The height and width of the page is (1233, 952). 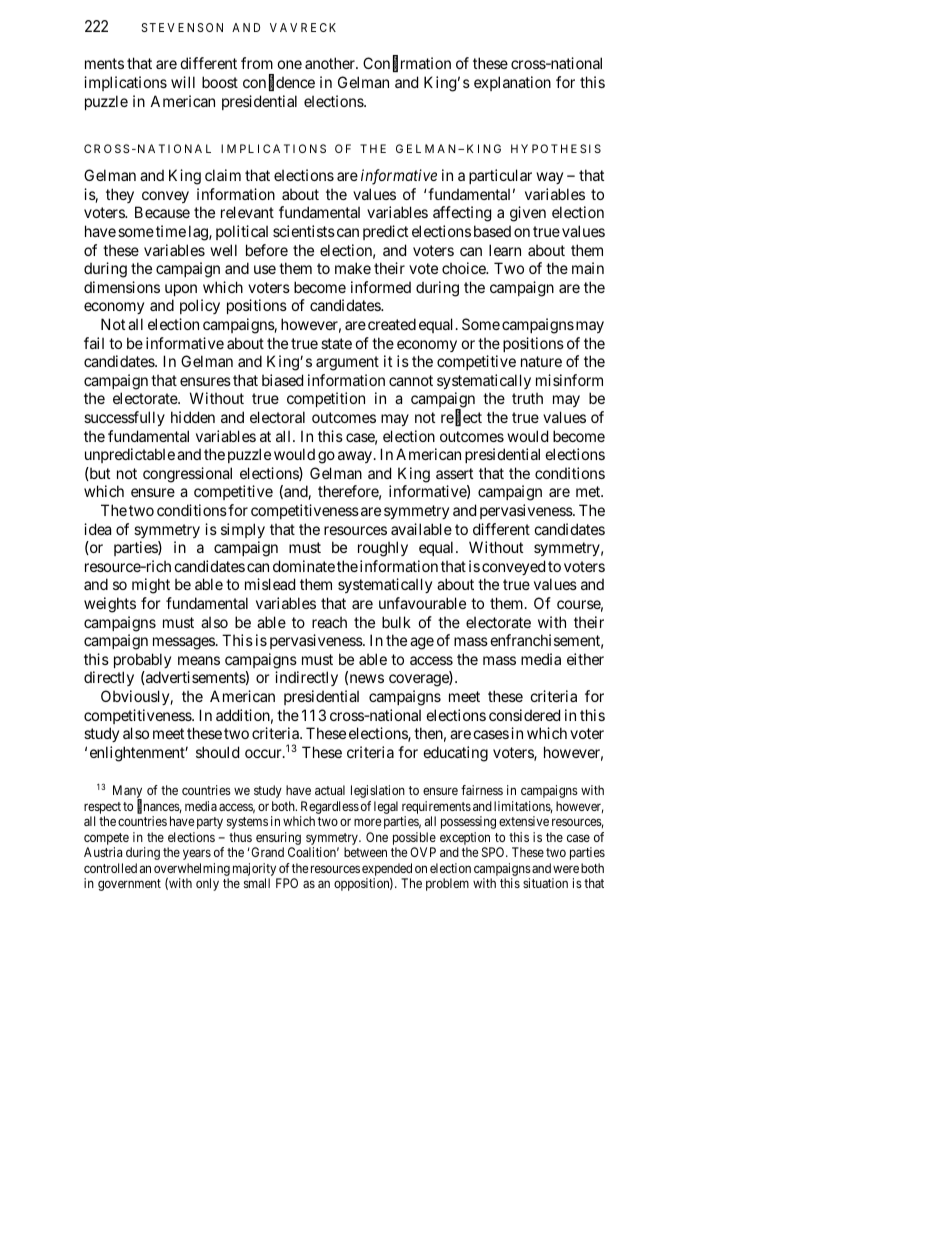 What do you see at coordinates (365, 852) in the page?
I see `between` at bounding box center [365, 852].
